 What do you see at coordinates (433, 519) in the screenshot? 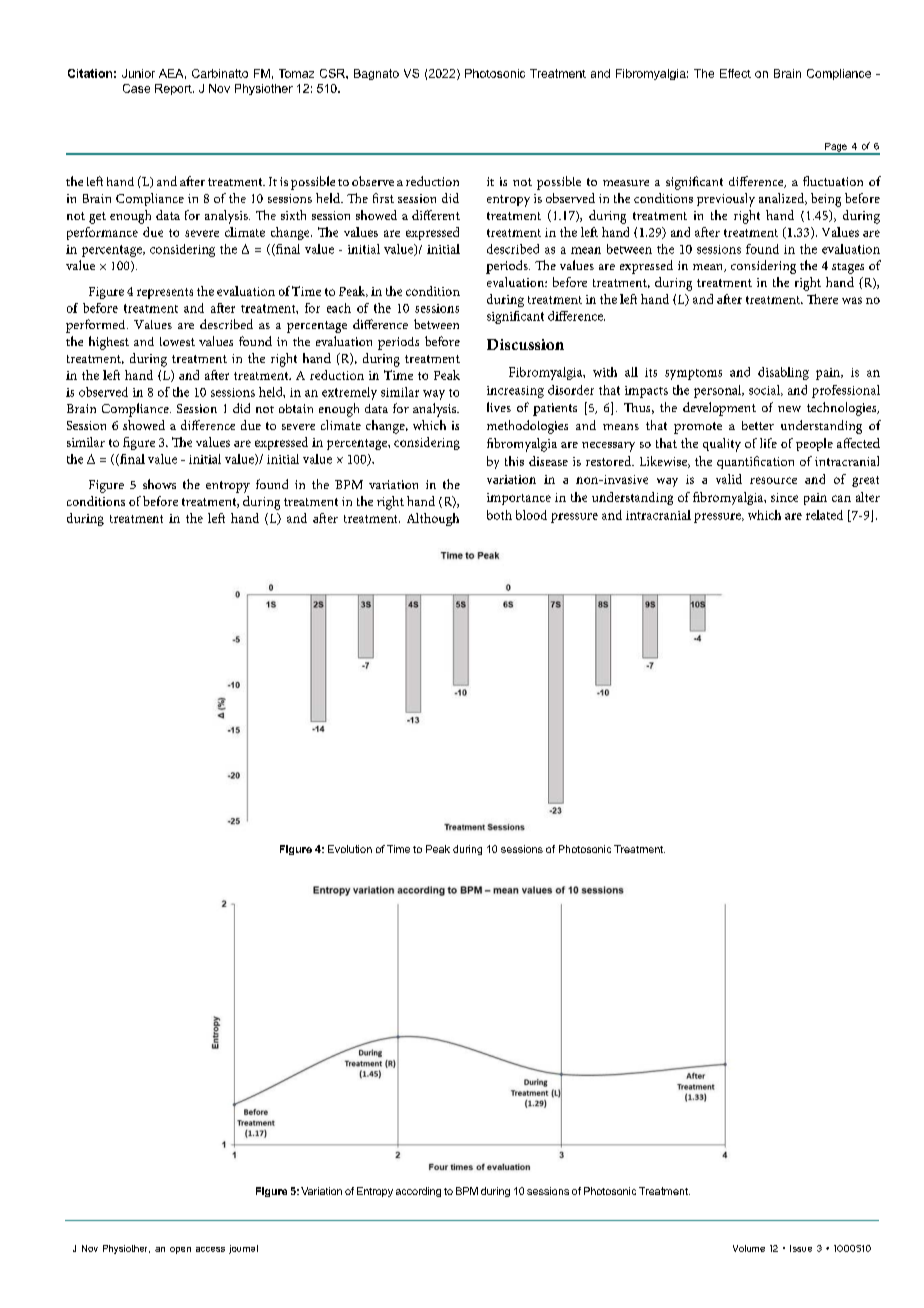
I see `Although` at bounding box center [433, 519].
